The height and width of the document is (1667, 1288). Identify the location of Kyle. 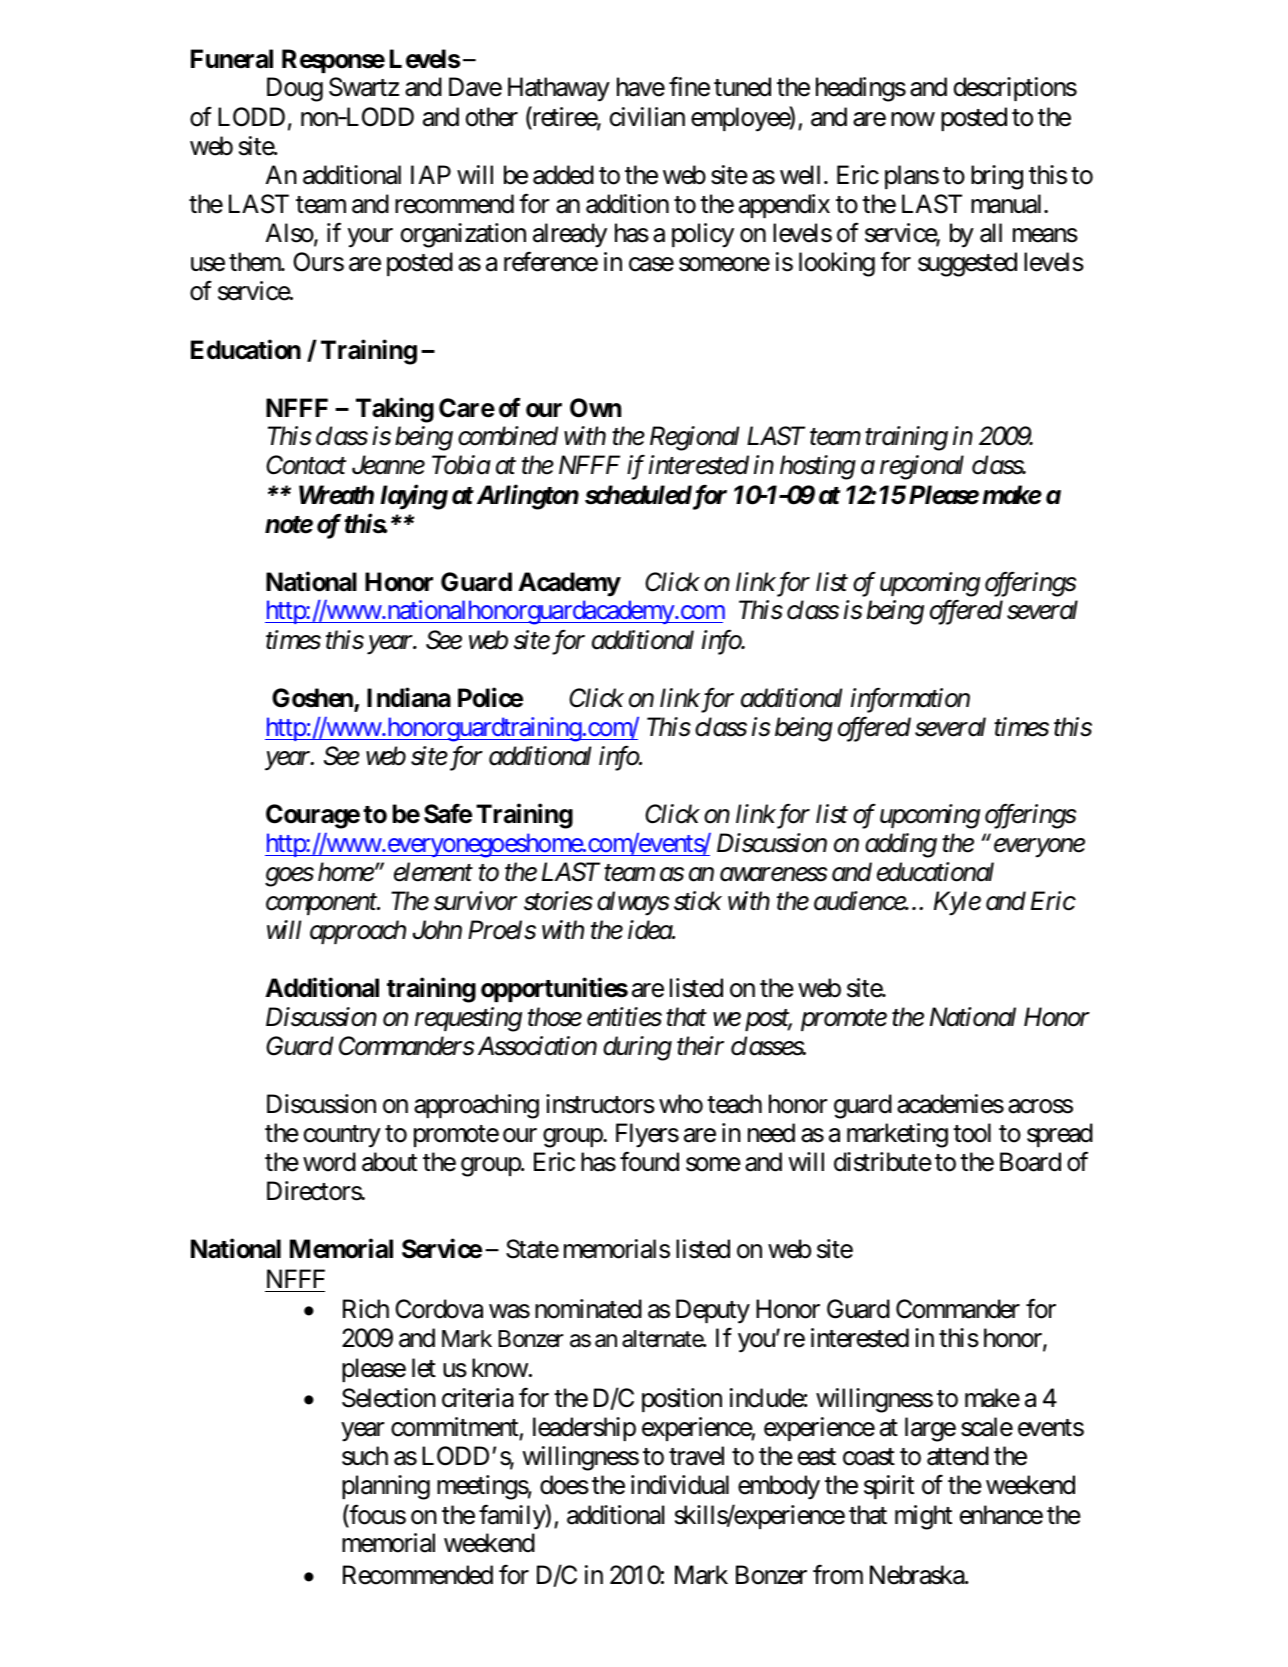
(957, 903).
